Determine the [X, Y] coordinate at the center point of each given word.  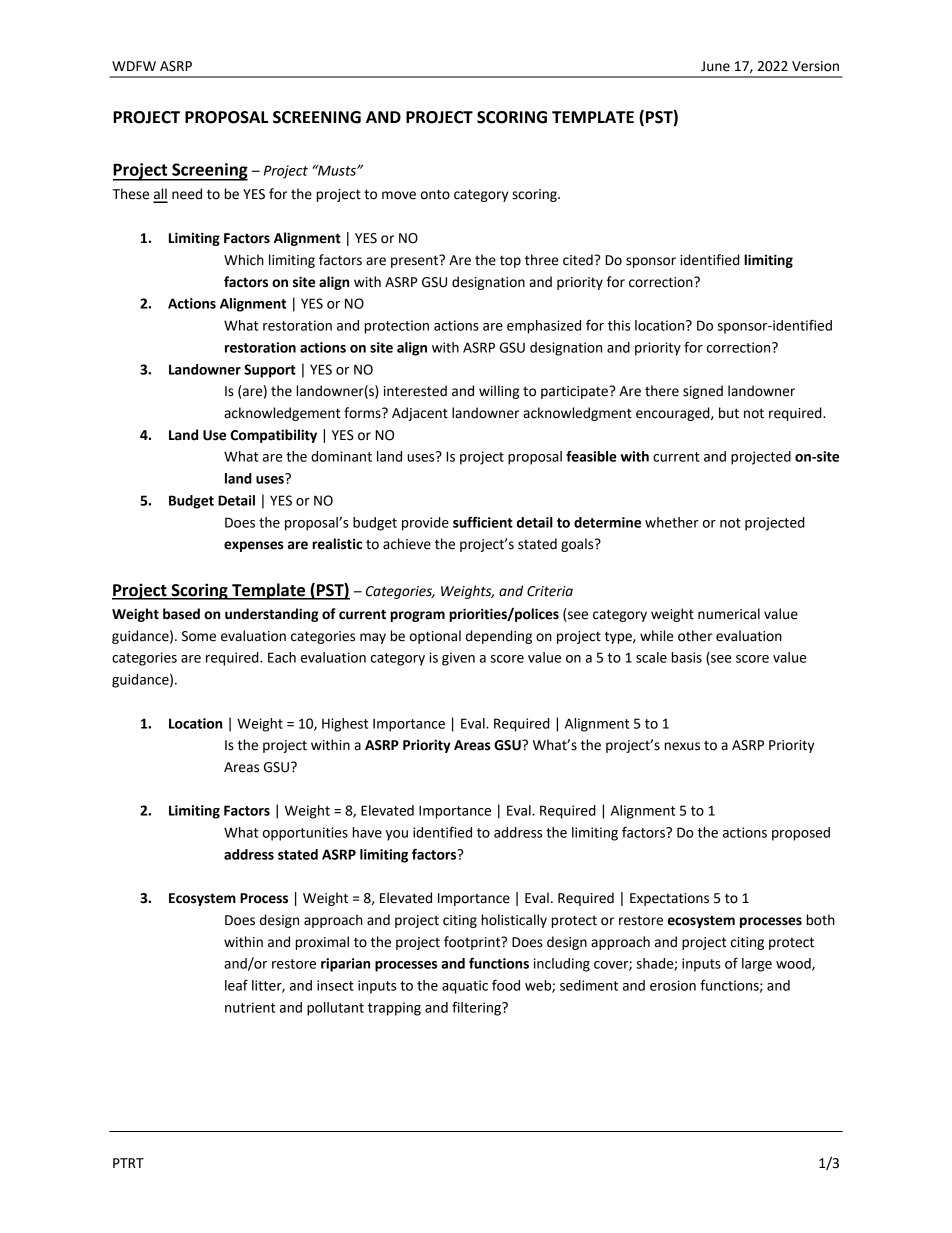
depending [499, 637]
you [397, 835]
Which [244, 260]
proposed [801, 834]
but [729, 413]
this [619, 325]
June [715, 66]
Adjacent [420, 414]
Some [199, 636]
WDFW [134, 66]
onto [435, 194]
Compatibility [273, 436]
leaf [236, 985]
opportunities [305, 834]
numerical [729, 614]
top [510, 261]
